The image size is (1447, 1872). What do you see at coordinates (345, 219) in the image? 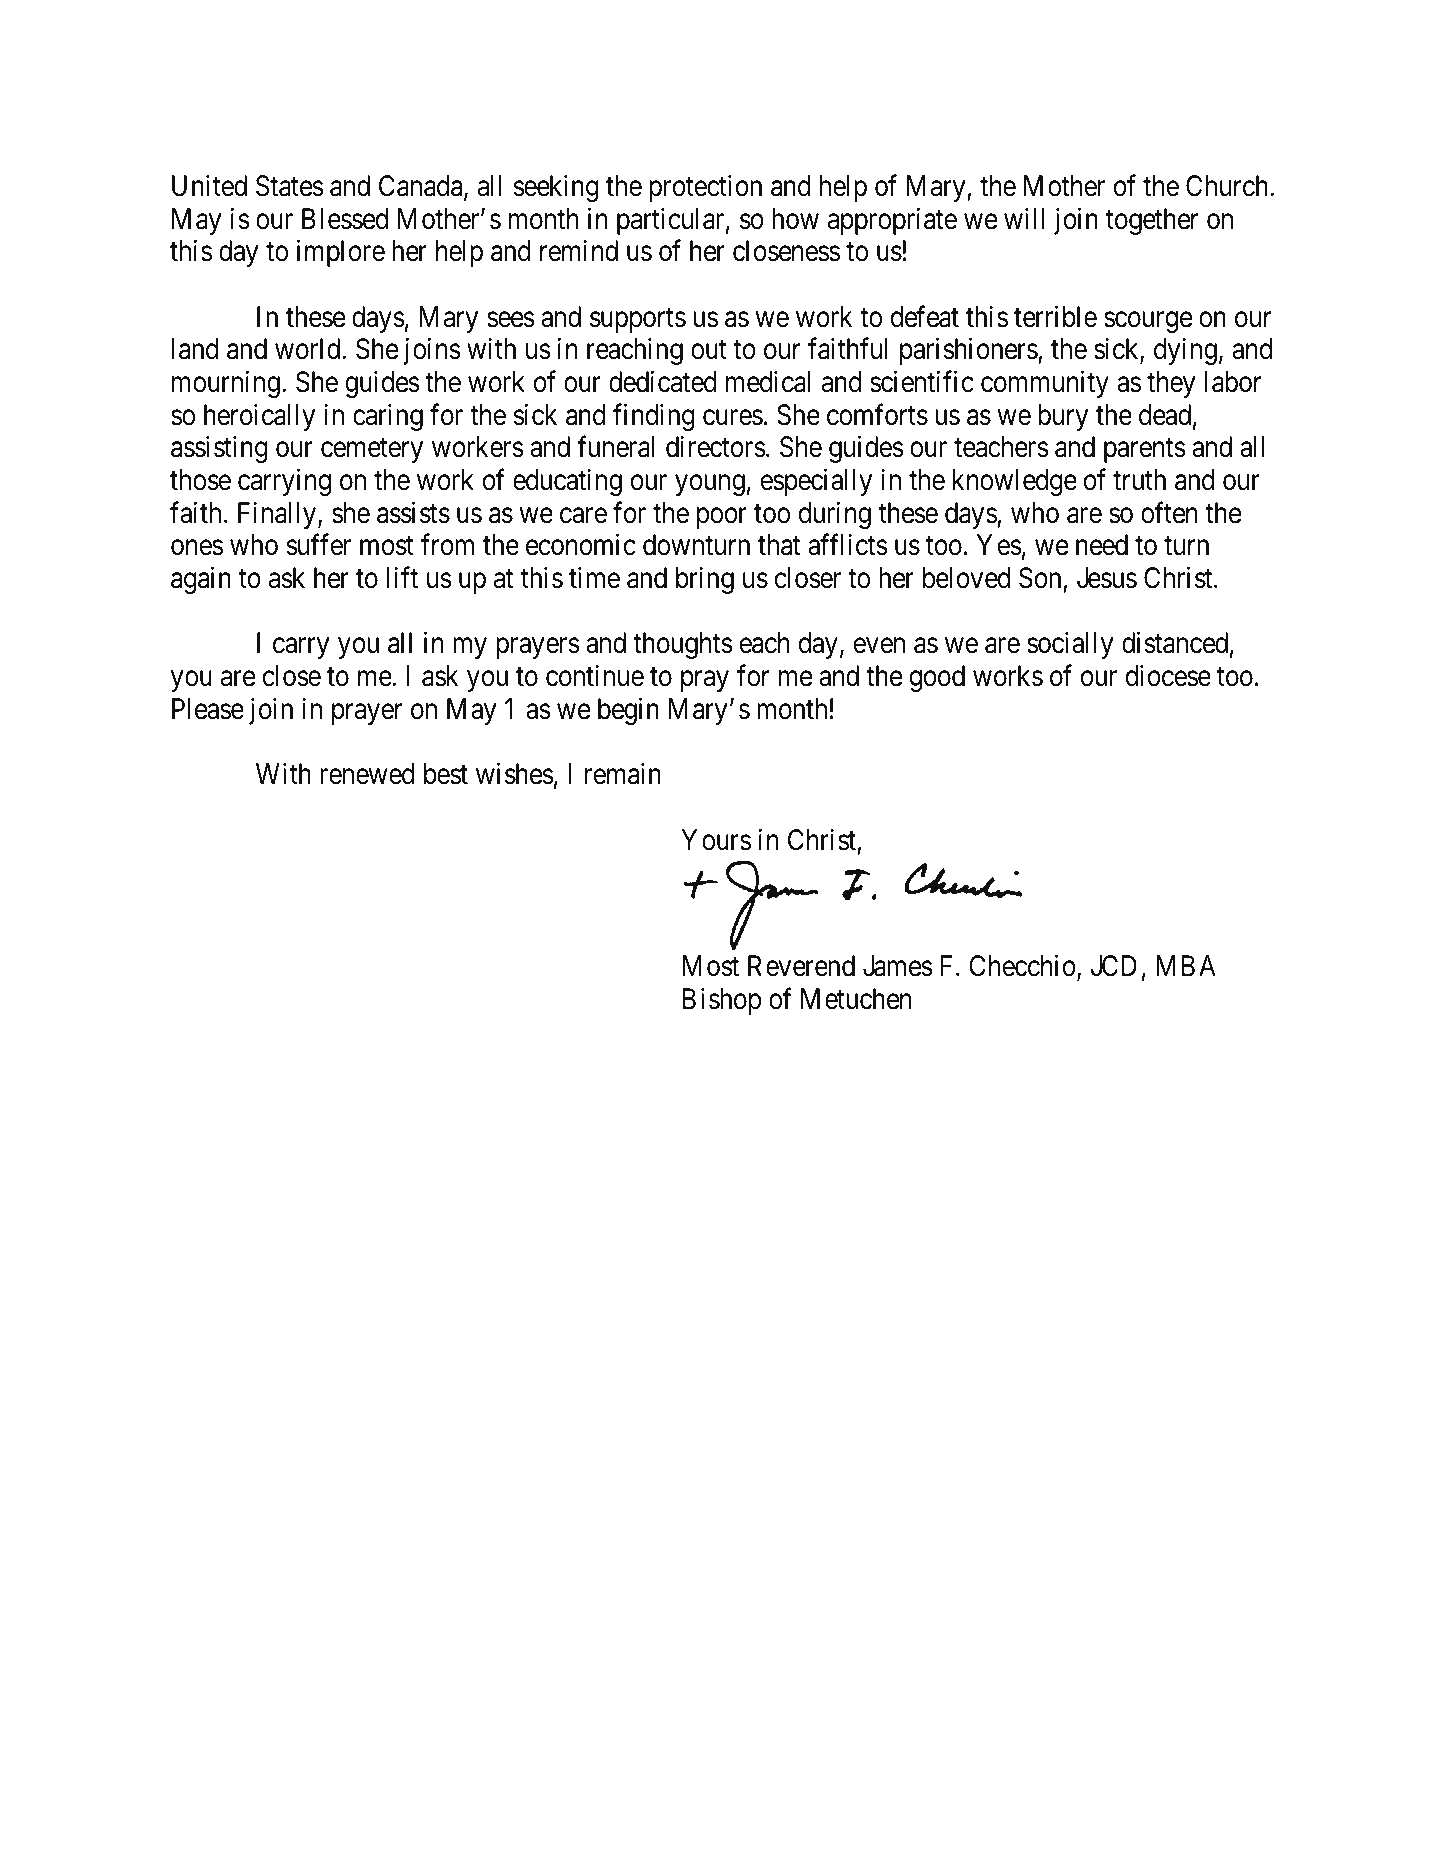
I see `Blessed` at bounding box center [345, 219].
